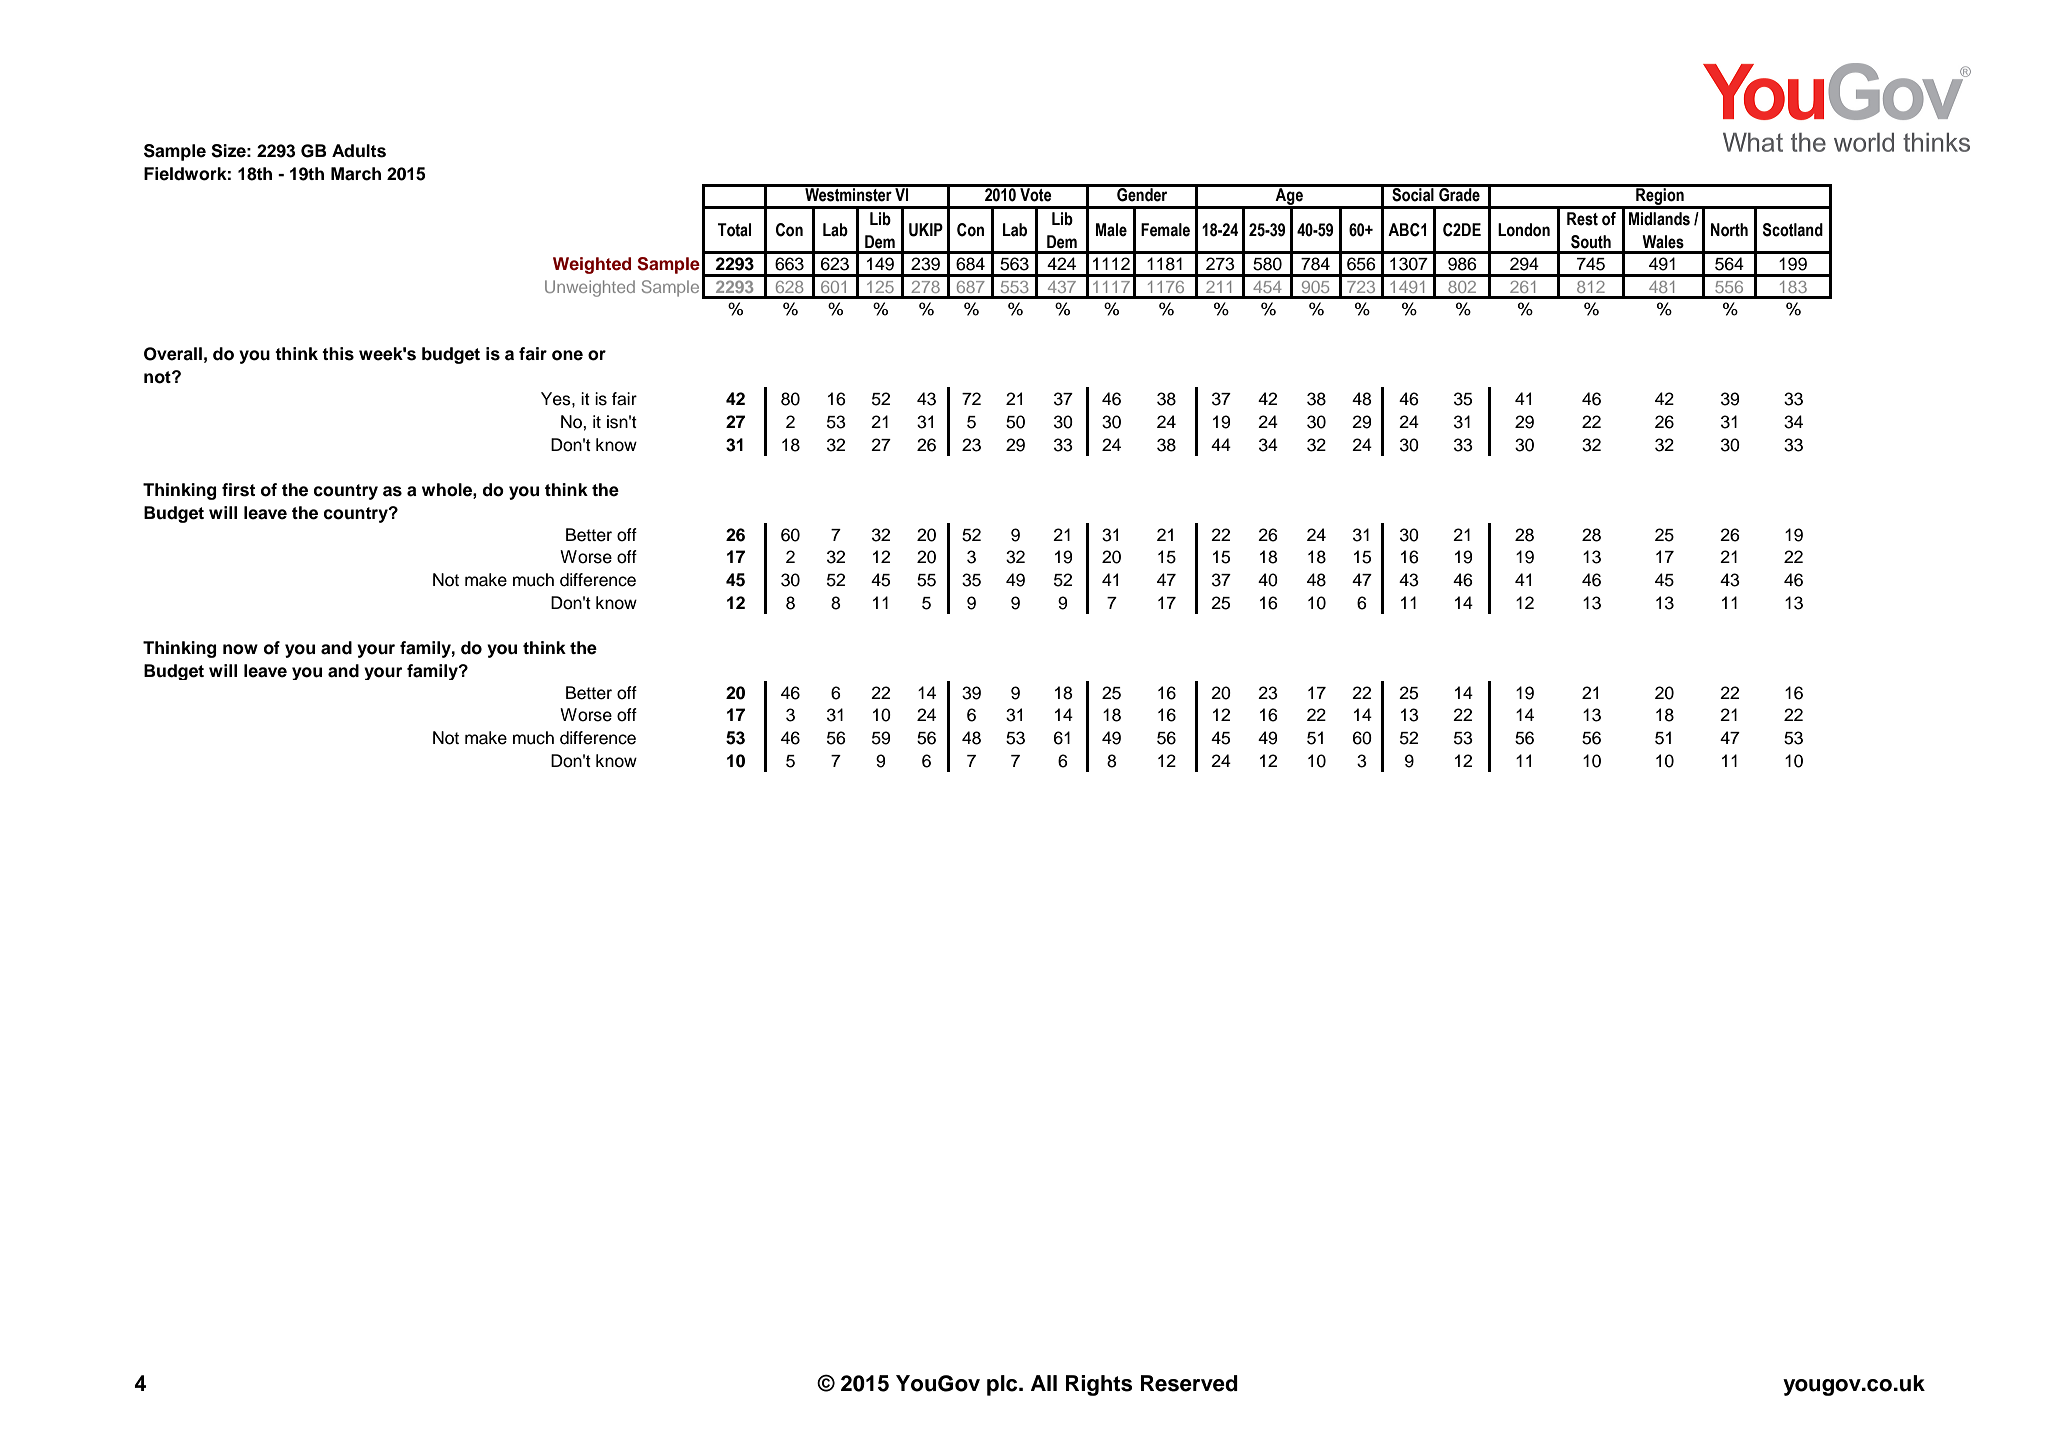  I want to click on Yes, so click(557, 399).
